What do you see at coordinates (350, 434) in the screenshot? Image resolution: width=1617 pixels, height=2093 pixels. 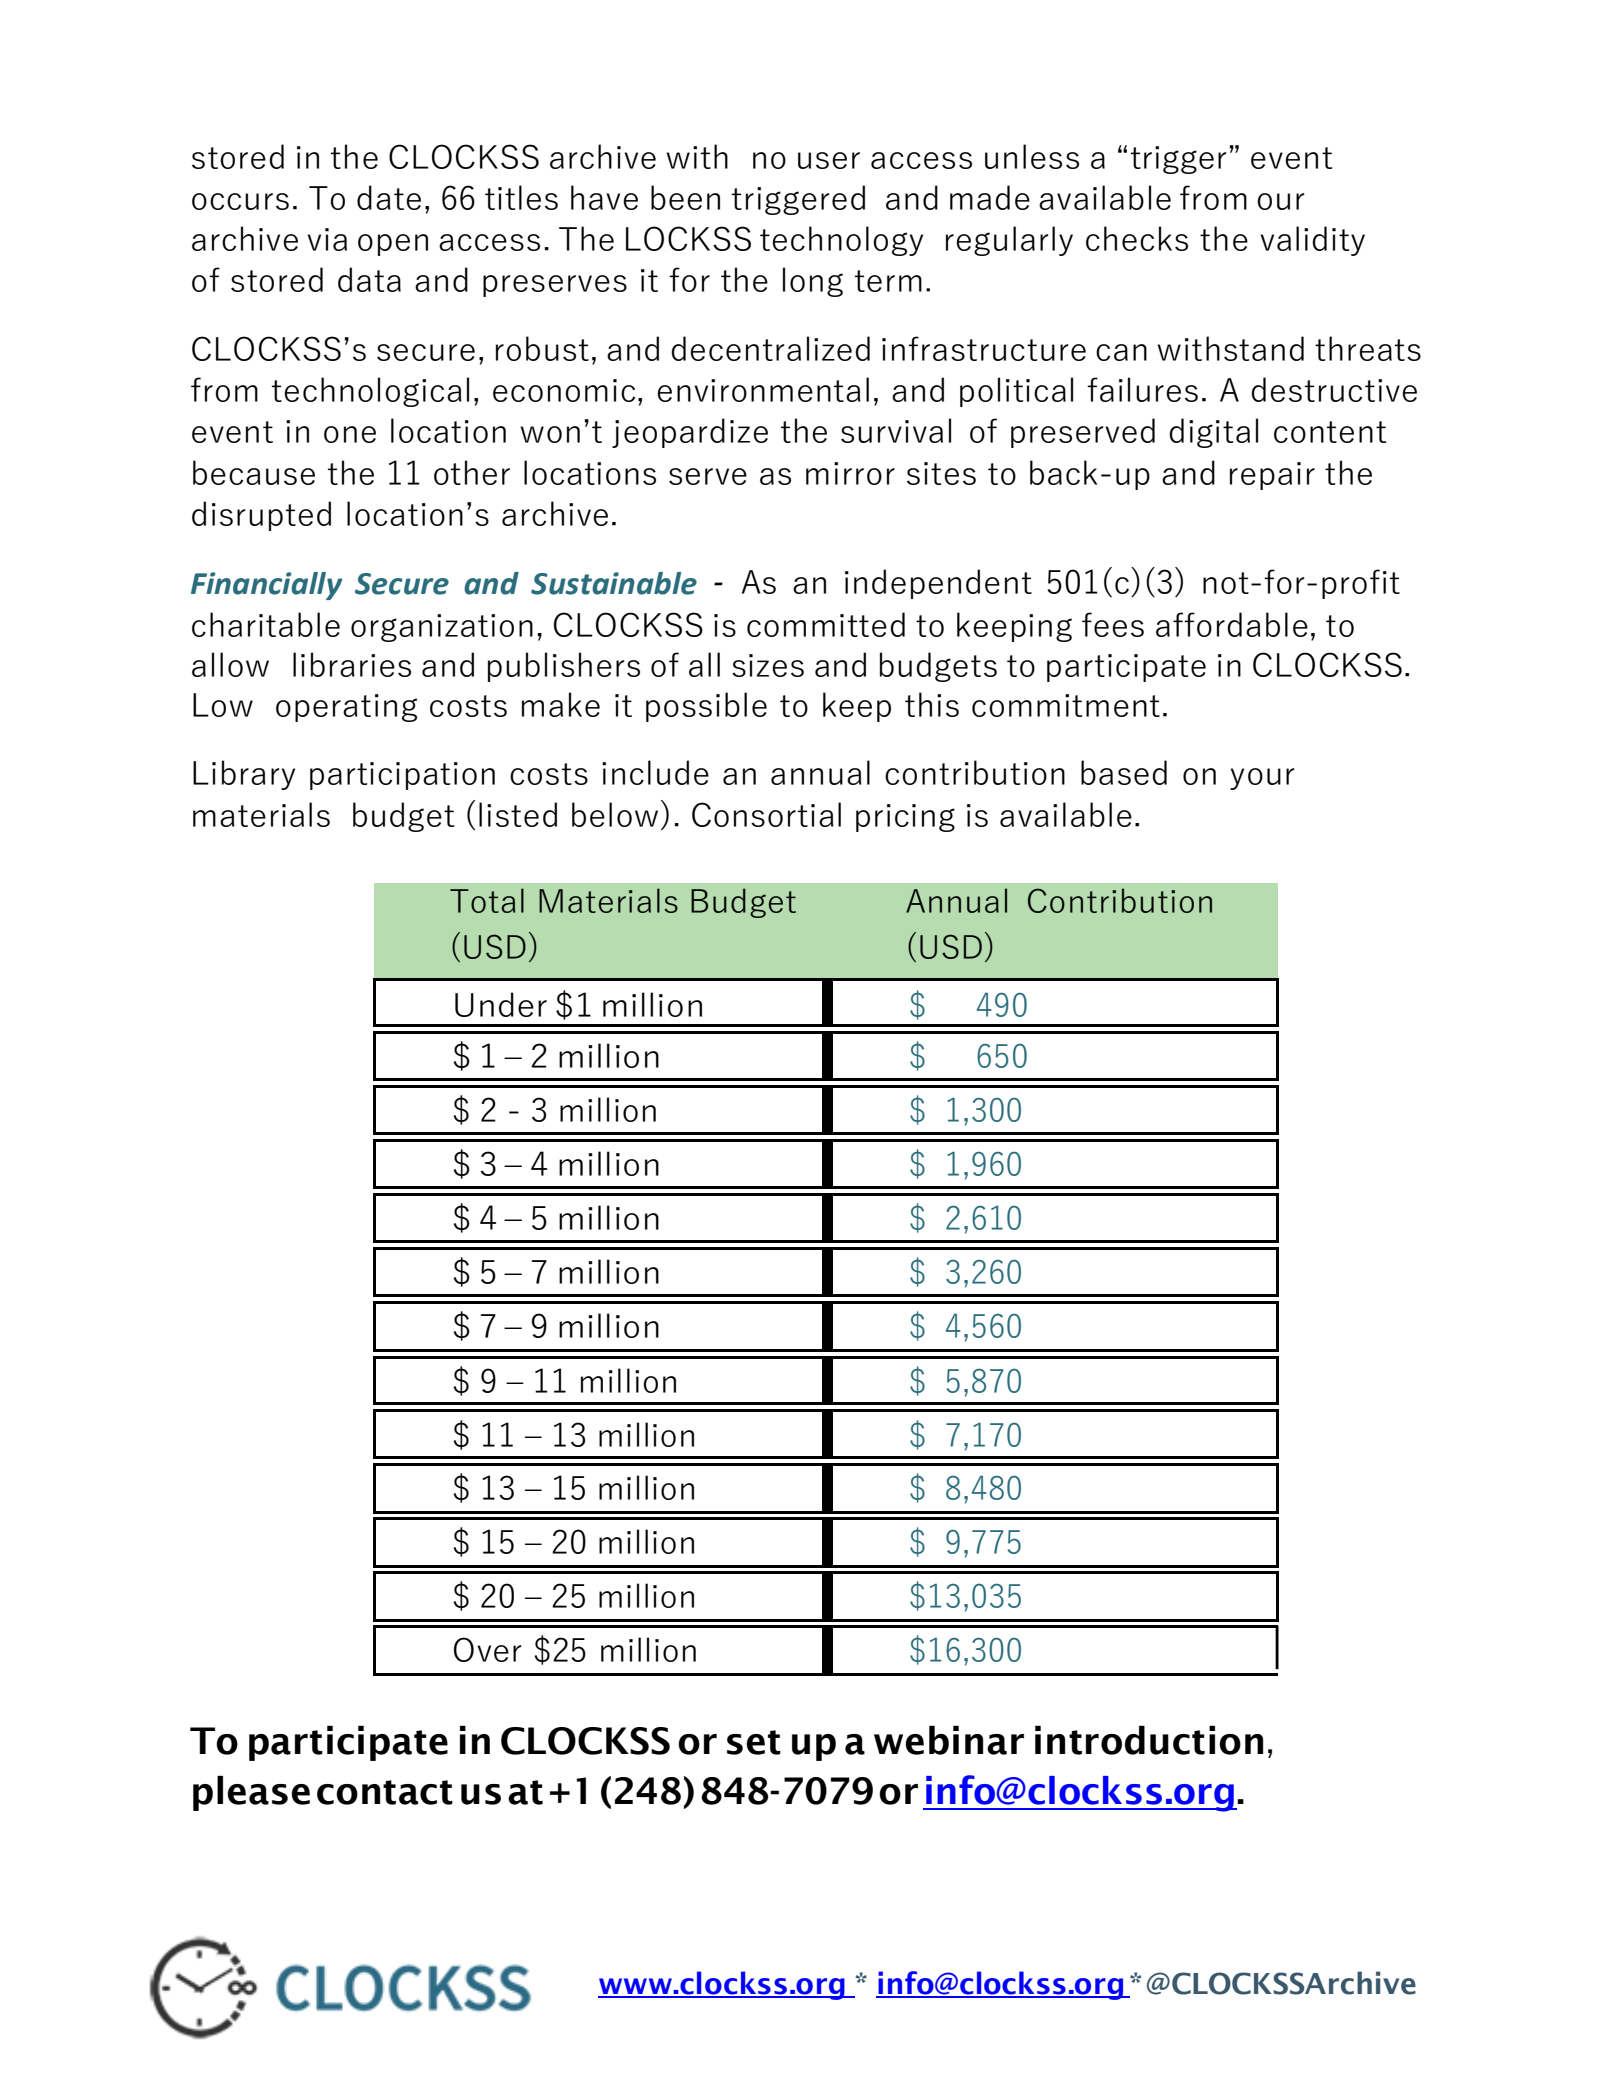 I see `one` at bounding box center [350, 434].
